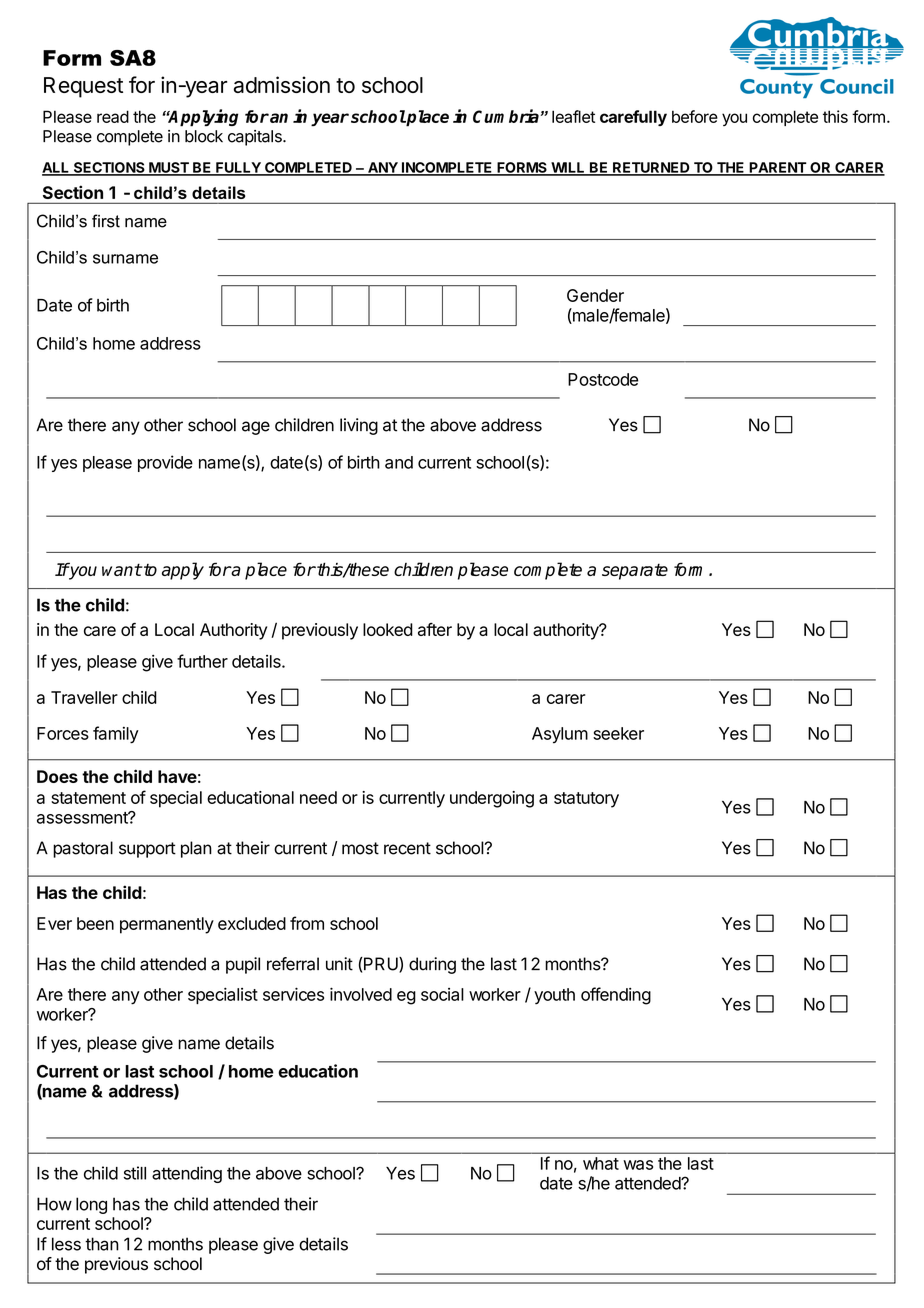  I want to click on Cumbria, so click(506, 116).
